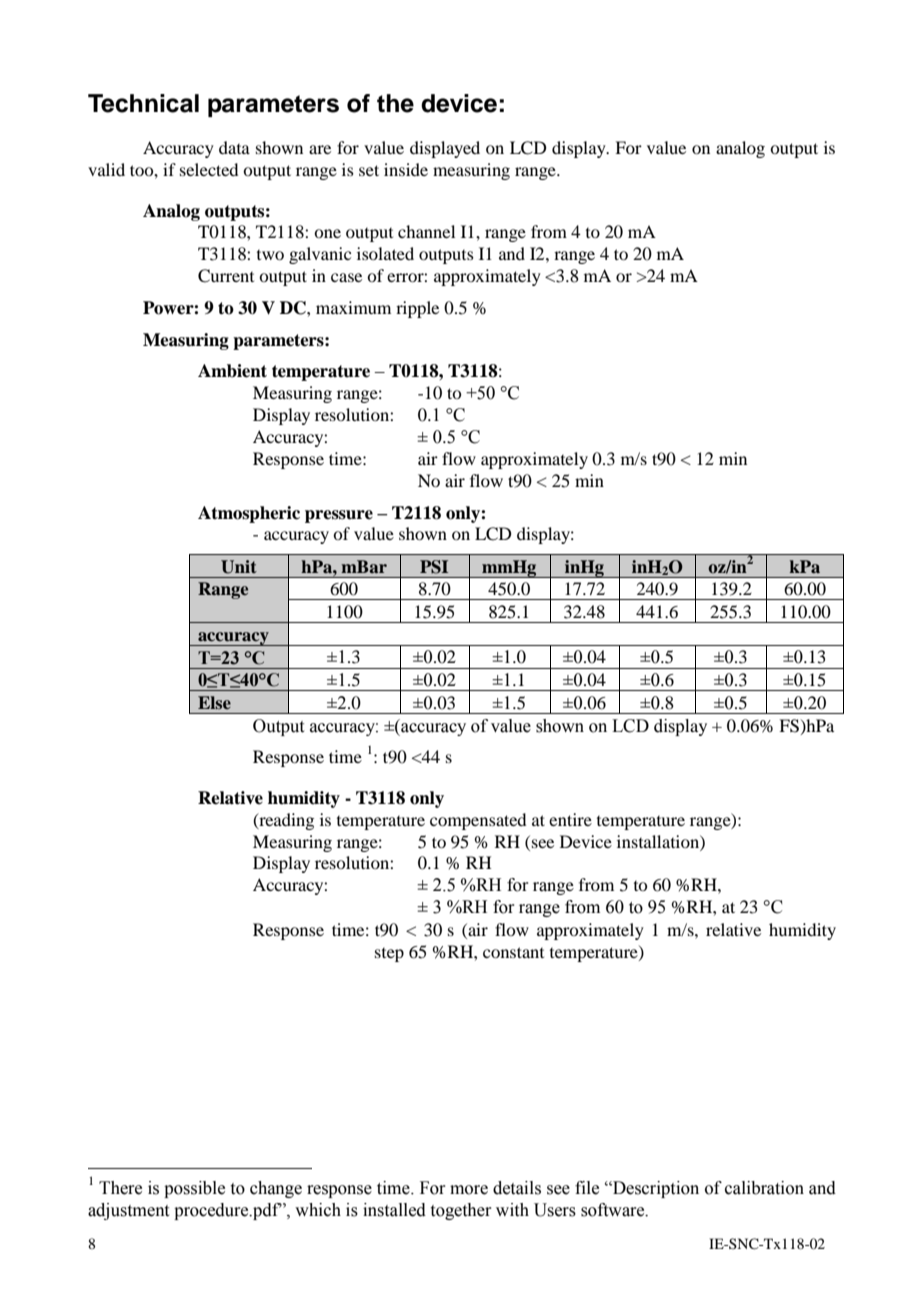 This screenshot has height=1308, width=924. Describe the element at coordinates (426, 231) in the screenshot. I see `channel` at that location.
